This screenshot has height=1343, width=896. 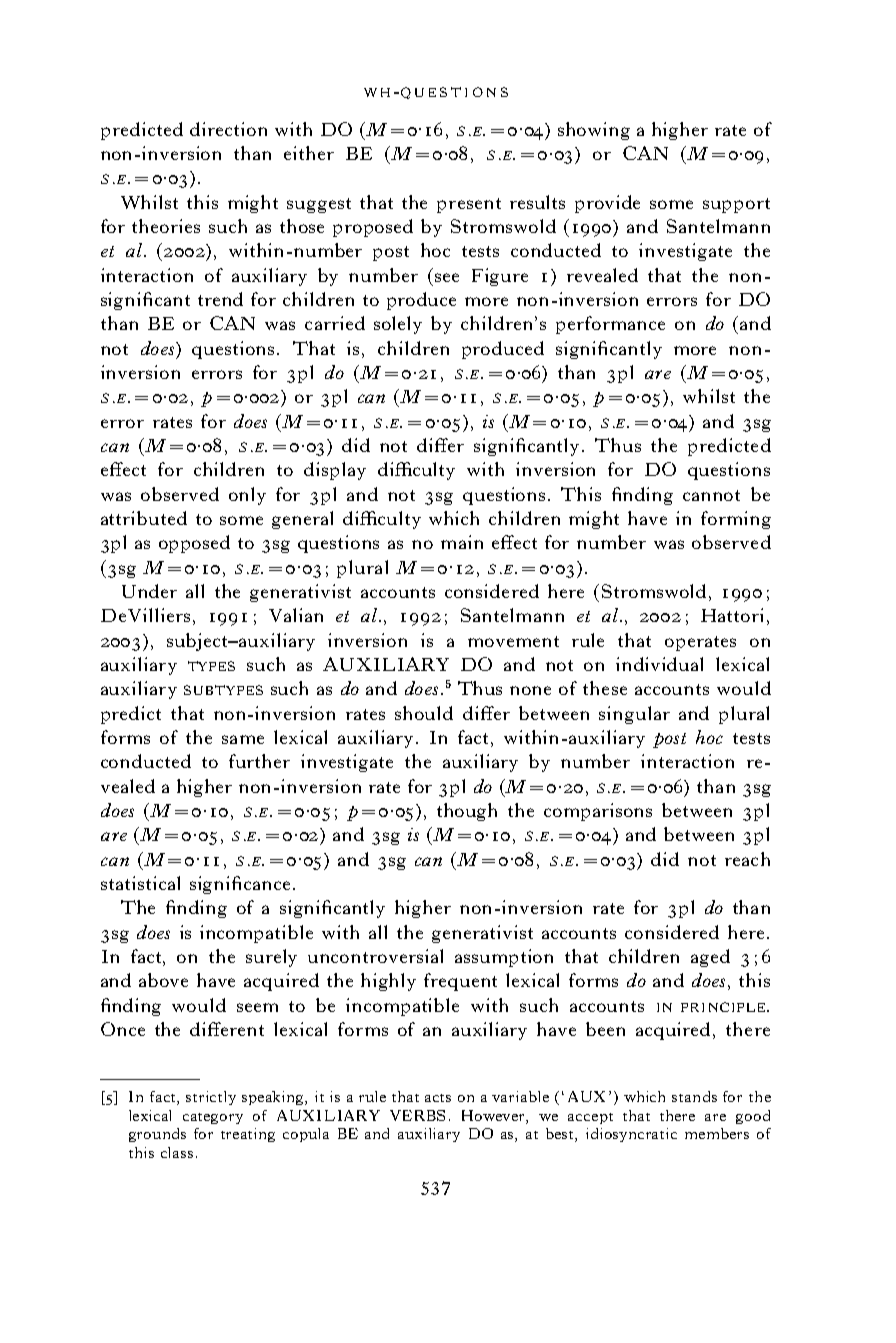 What do you see at coordinates (694, 1096) in the screenshot?
I see `stands` at bounding box center [694, 1096].
